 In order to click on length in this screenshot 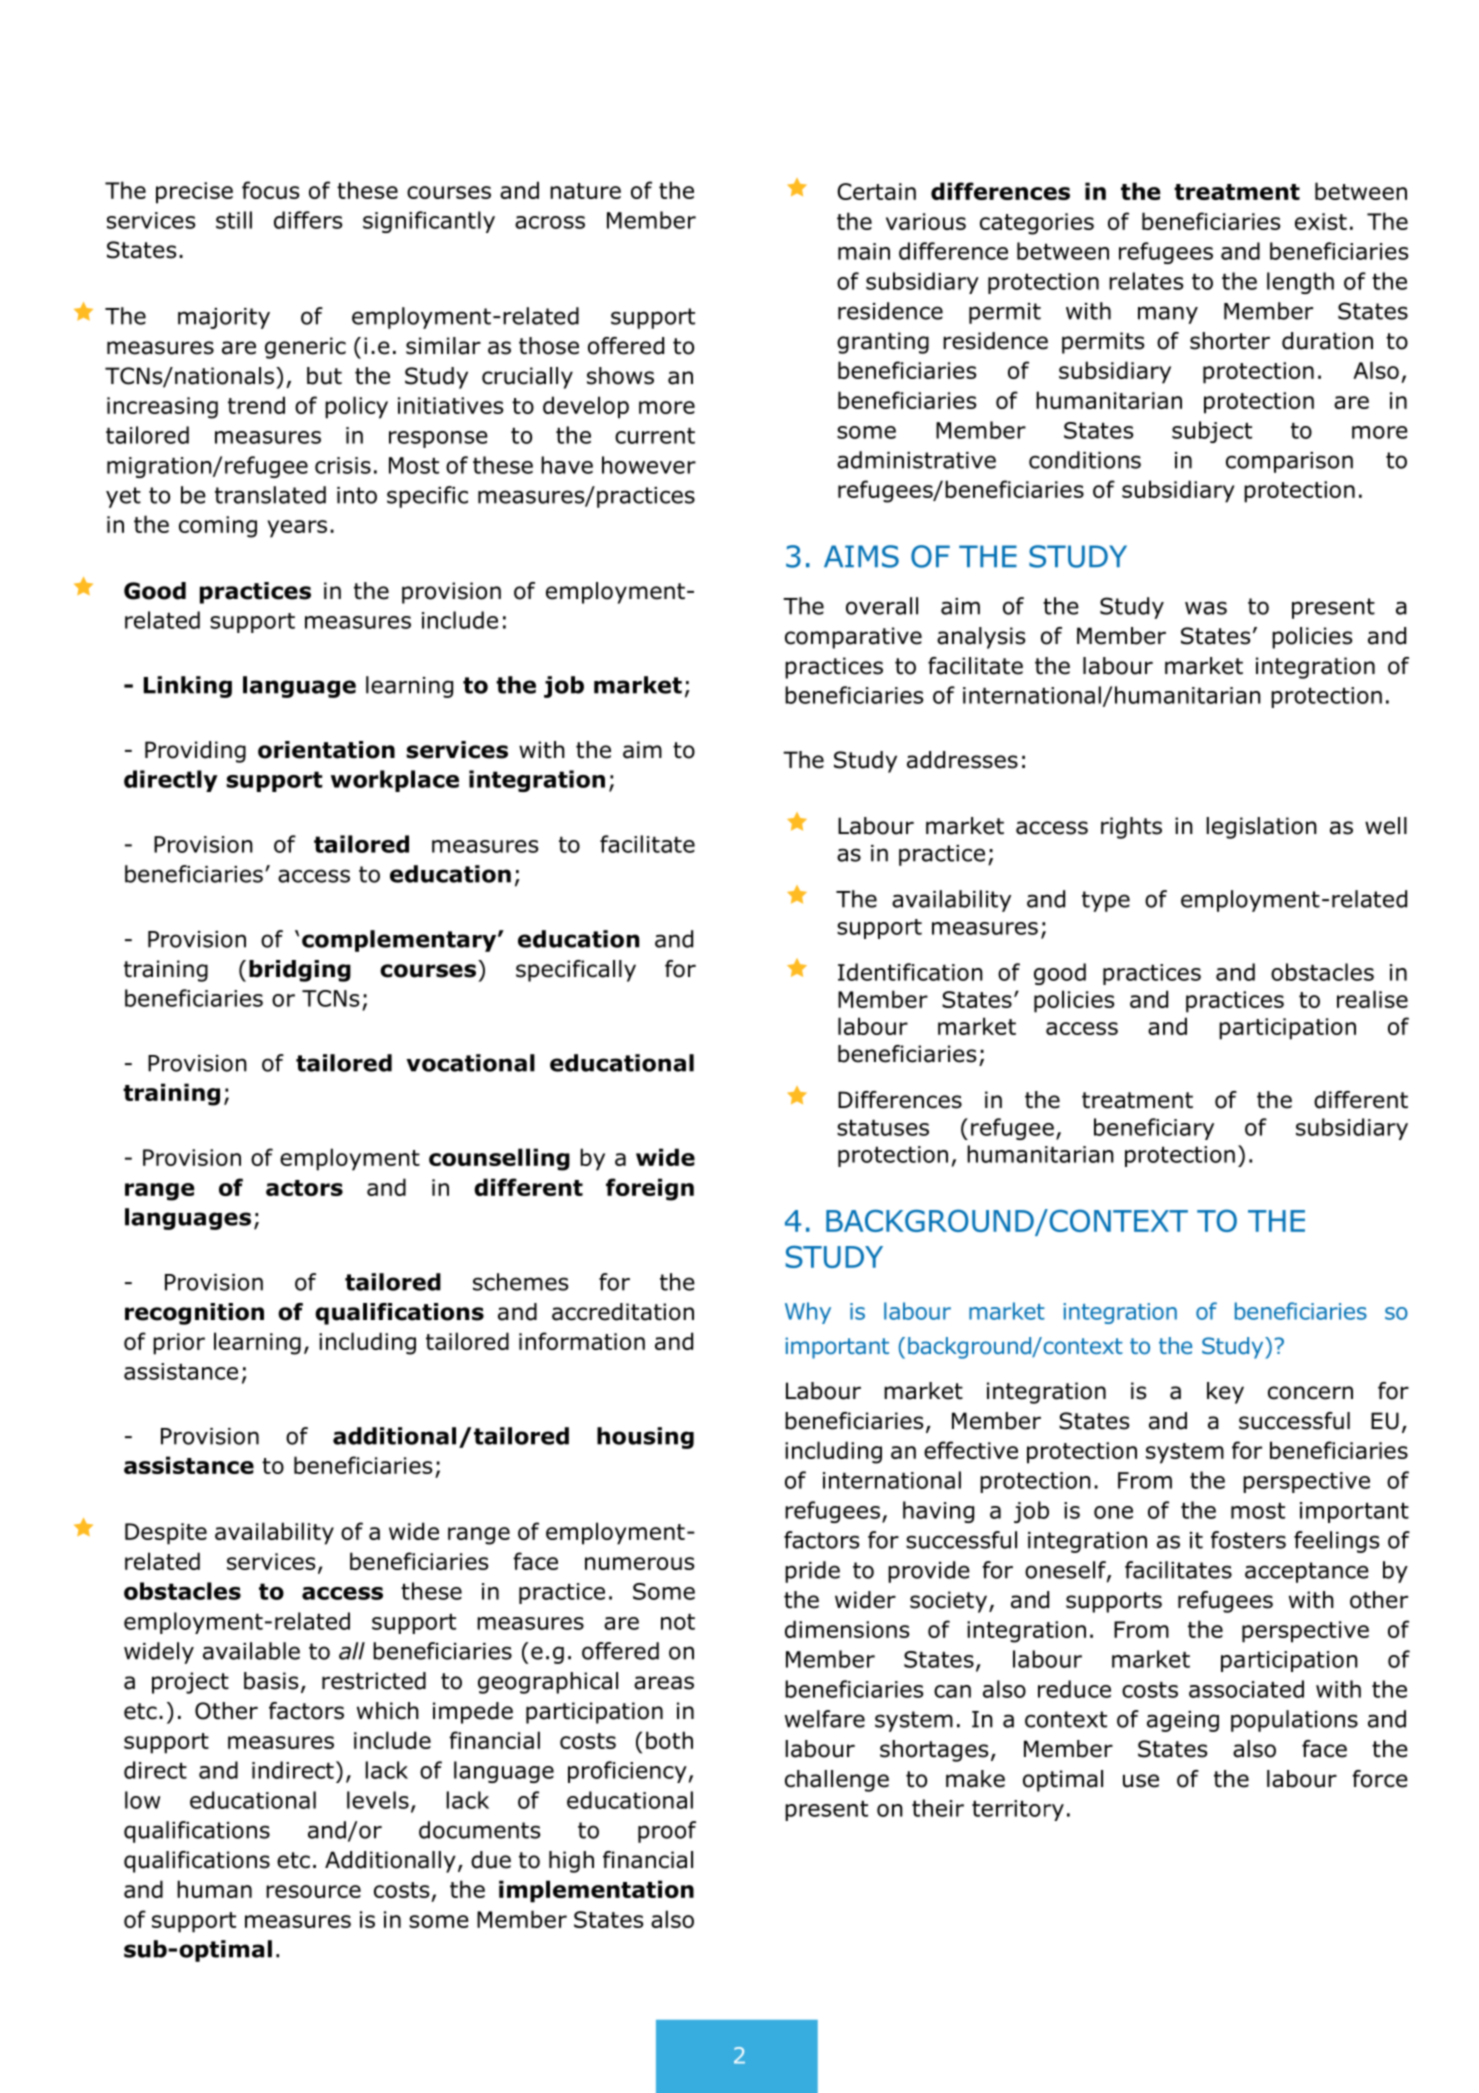, I will do `click(1300, 283)`.
